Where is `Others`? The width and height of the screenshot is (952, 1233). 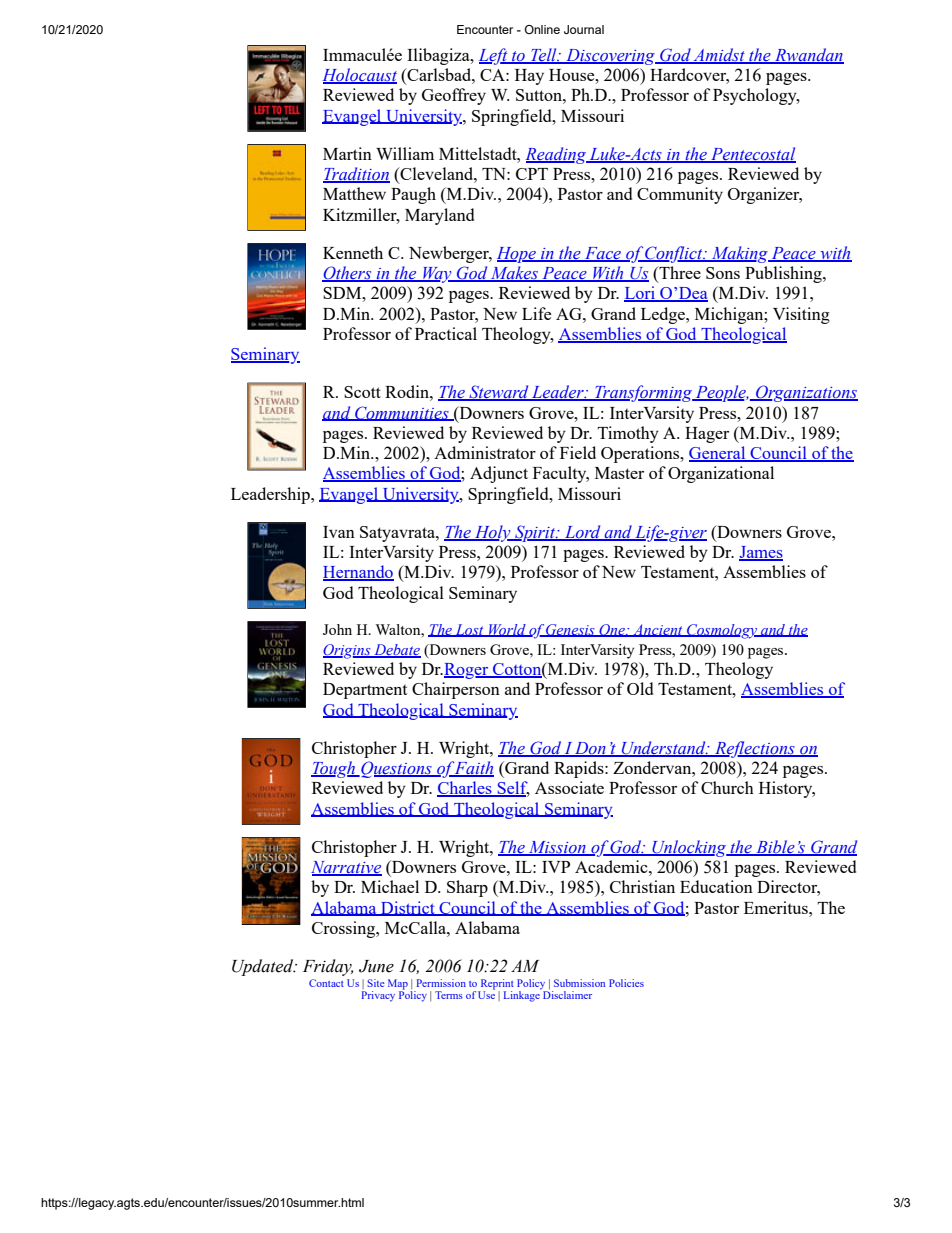
Others is located at coordinates (348, 274).
